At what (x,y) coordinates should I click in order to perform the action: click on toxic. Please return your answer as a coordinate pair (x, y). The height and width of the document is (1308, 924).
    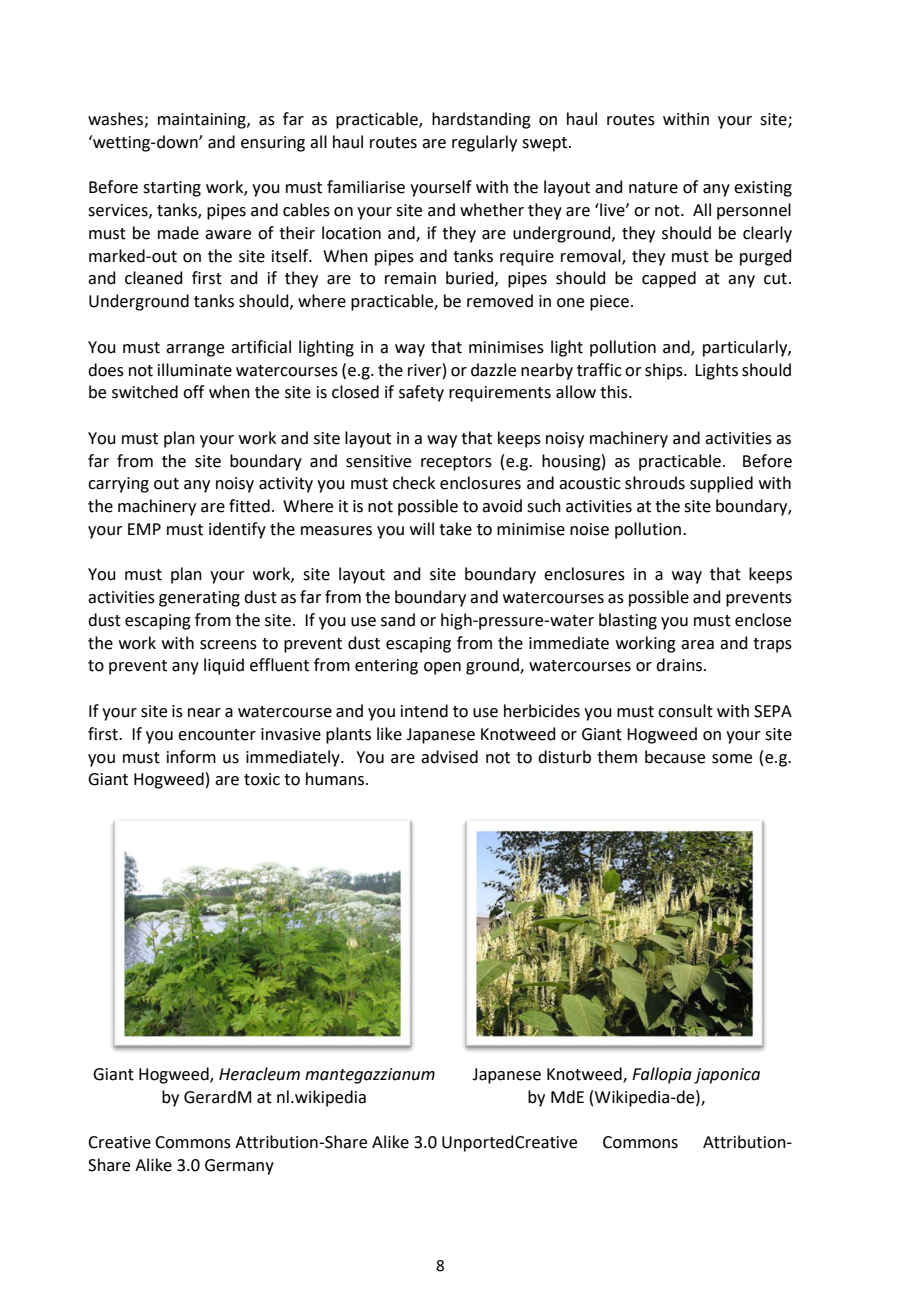
    Looking at the image, I should click on (262, 779).
